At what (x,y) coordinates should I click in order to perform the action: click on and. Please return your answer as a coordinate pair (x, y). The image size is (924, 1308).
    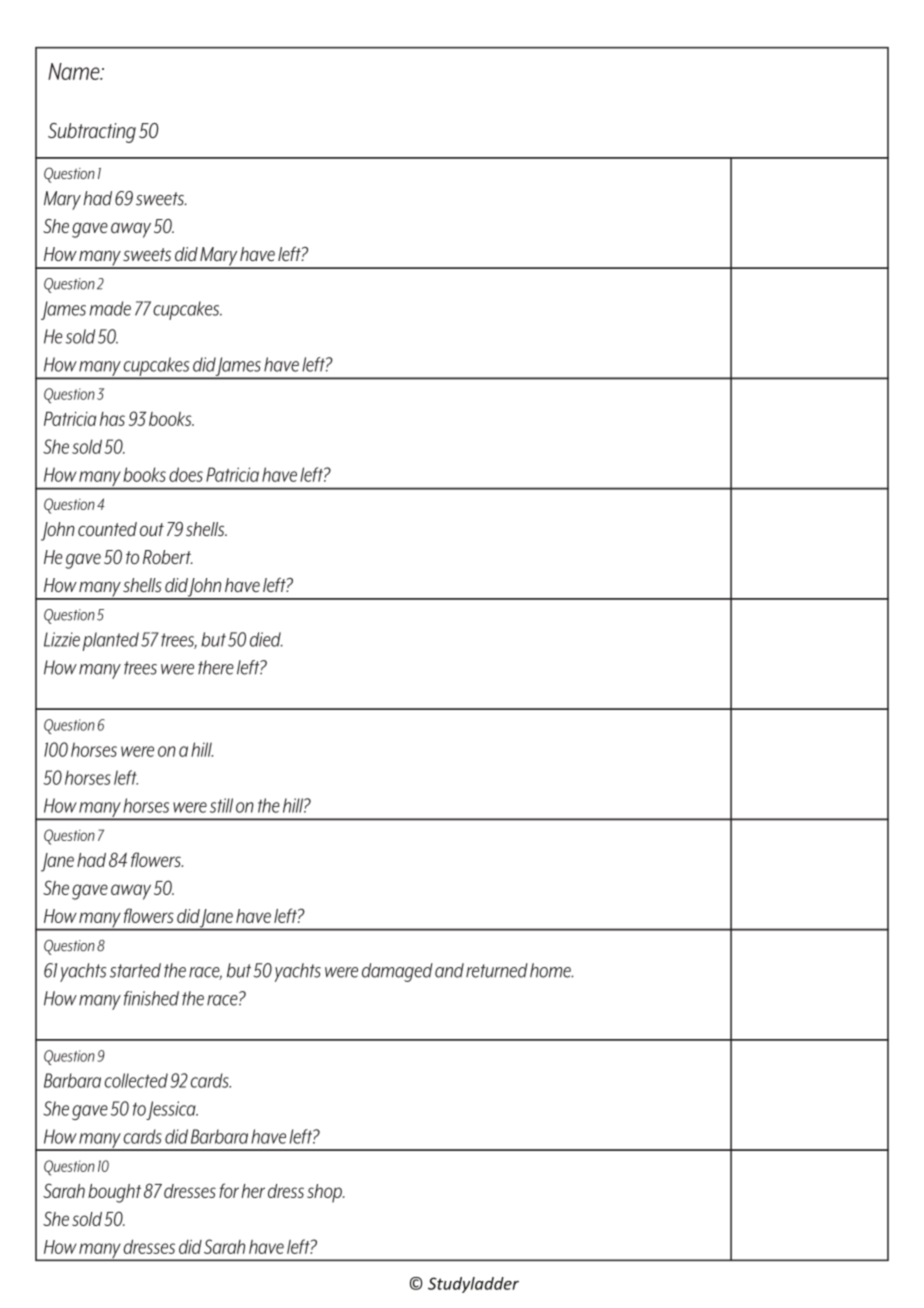
    Looking at the image, I should click on (449, 970).
